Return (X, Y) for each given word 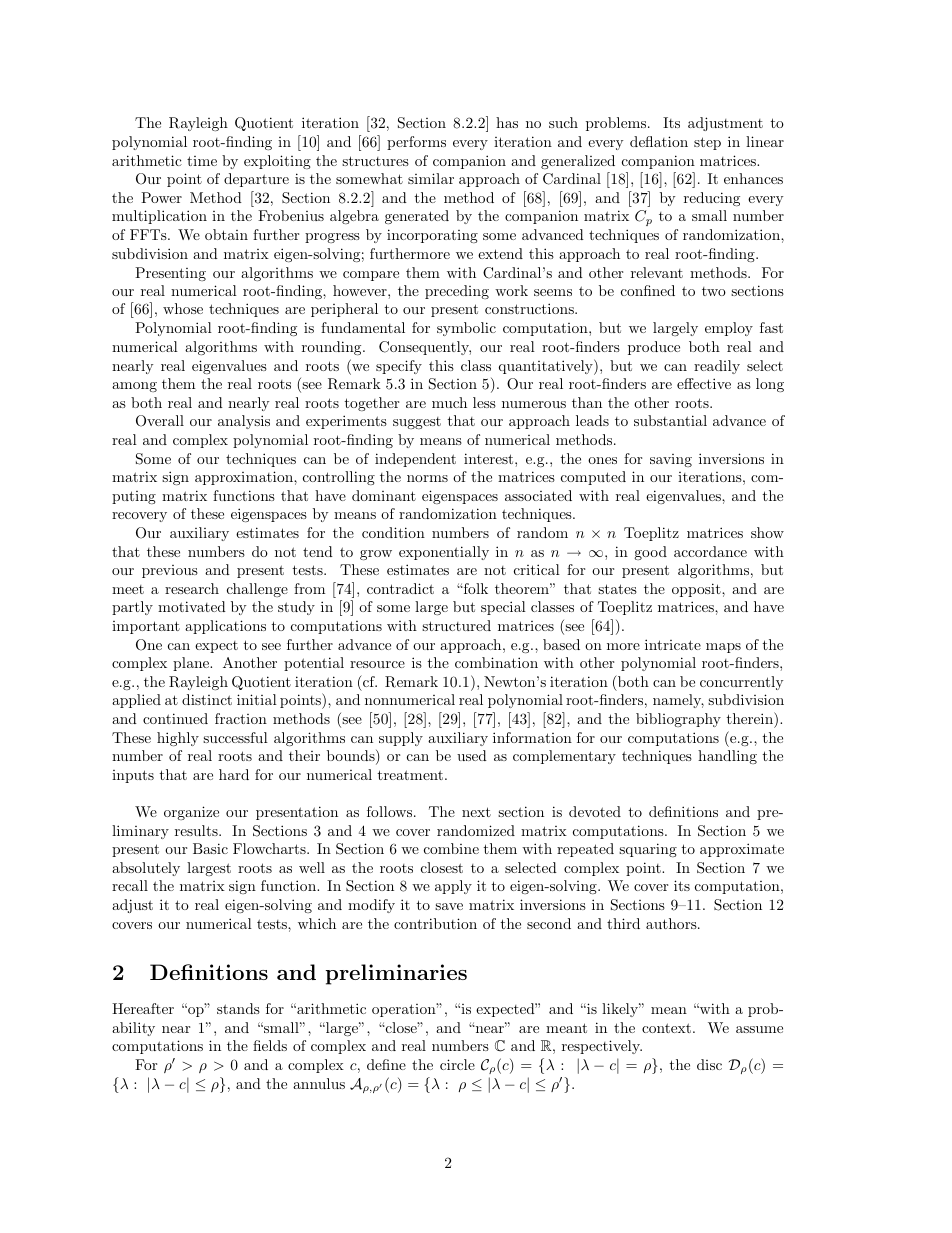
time (202, 161)
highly (178, 739)
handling (727, 757)
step (707, 143)
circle (457, 1064)
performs (416, 143)
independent (415, 460)
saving (671, 460)
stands (238, 1008)
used (472, 755)
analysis (244, 422)
